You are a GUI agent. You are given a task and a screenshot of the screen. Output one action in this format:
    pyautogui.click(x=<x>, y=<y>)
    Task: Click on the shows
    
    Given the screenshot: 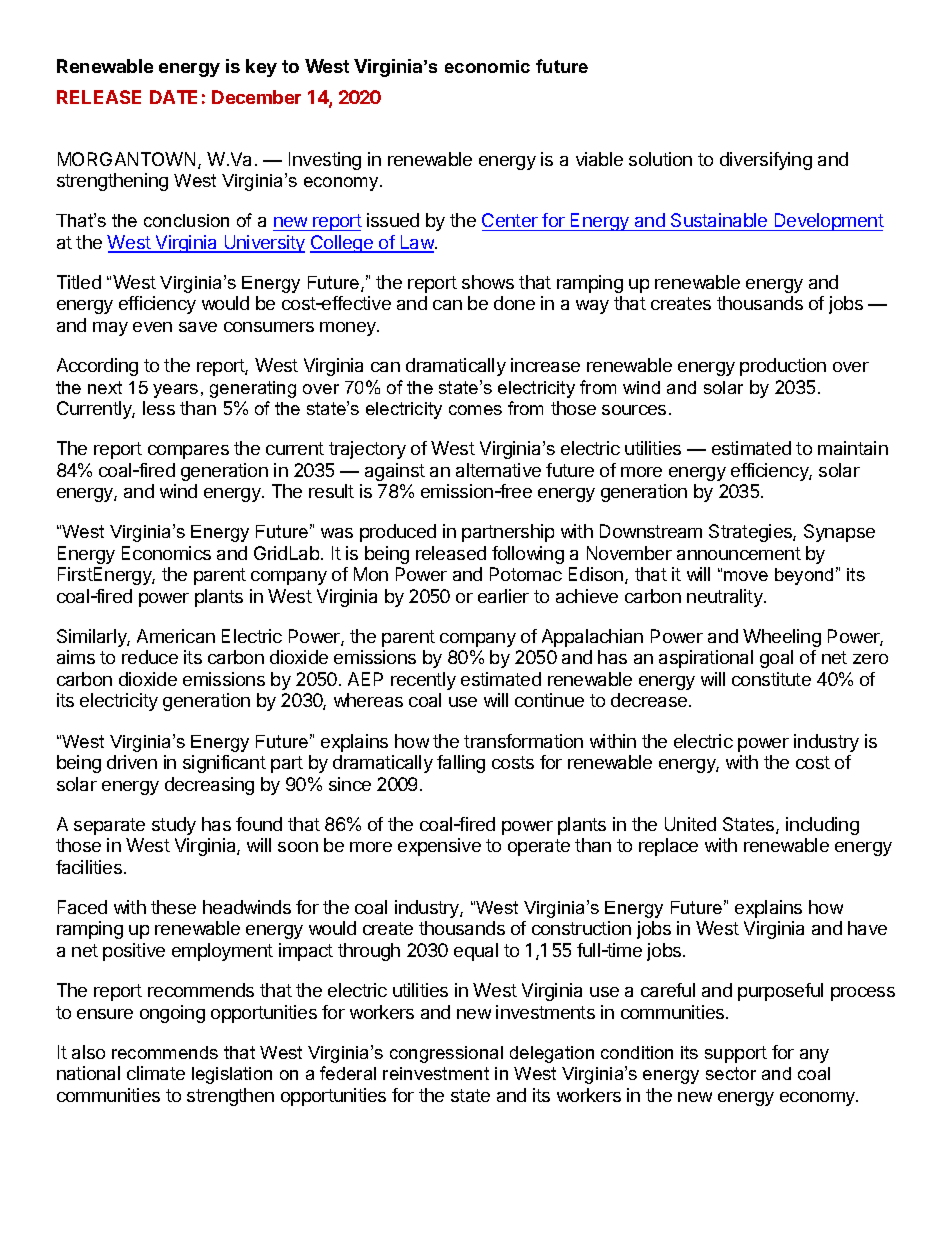 What is the action you would take?
    pyautogui.click(x=488, y=282)
